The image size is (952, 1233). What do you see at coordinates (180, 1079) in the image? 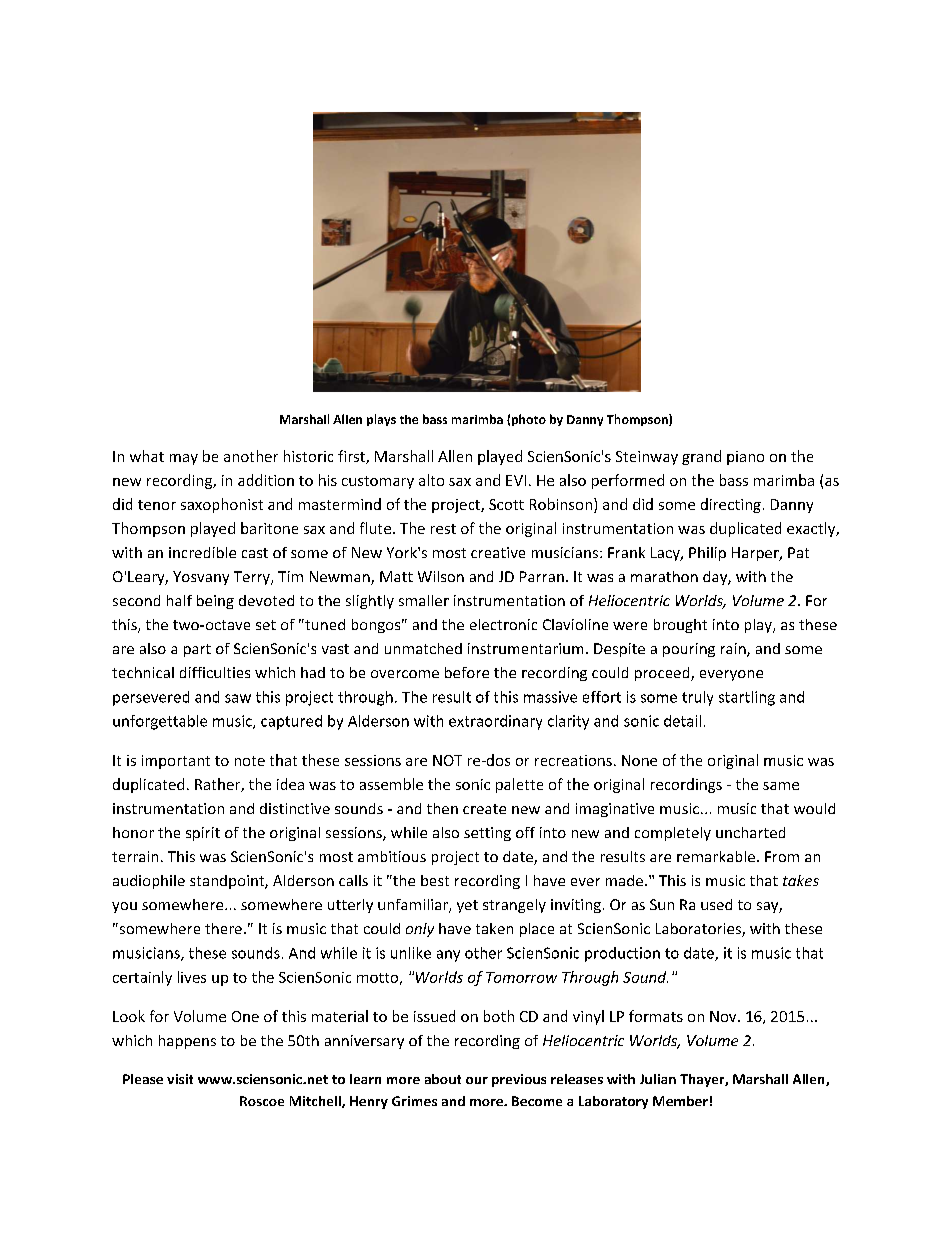
I see `visit` at bounding box center [180, 1079].
